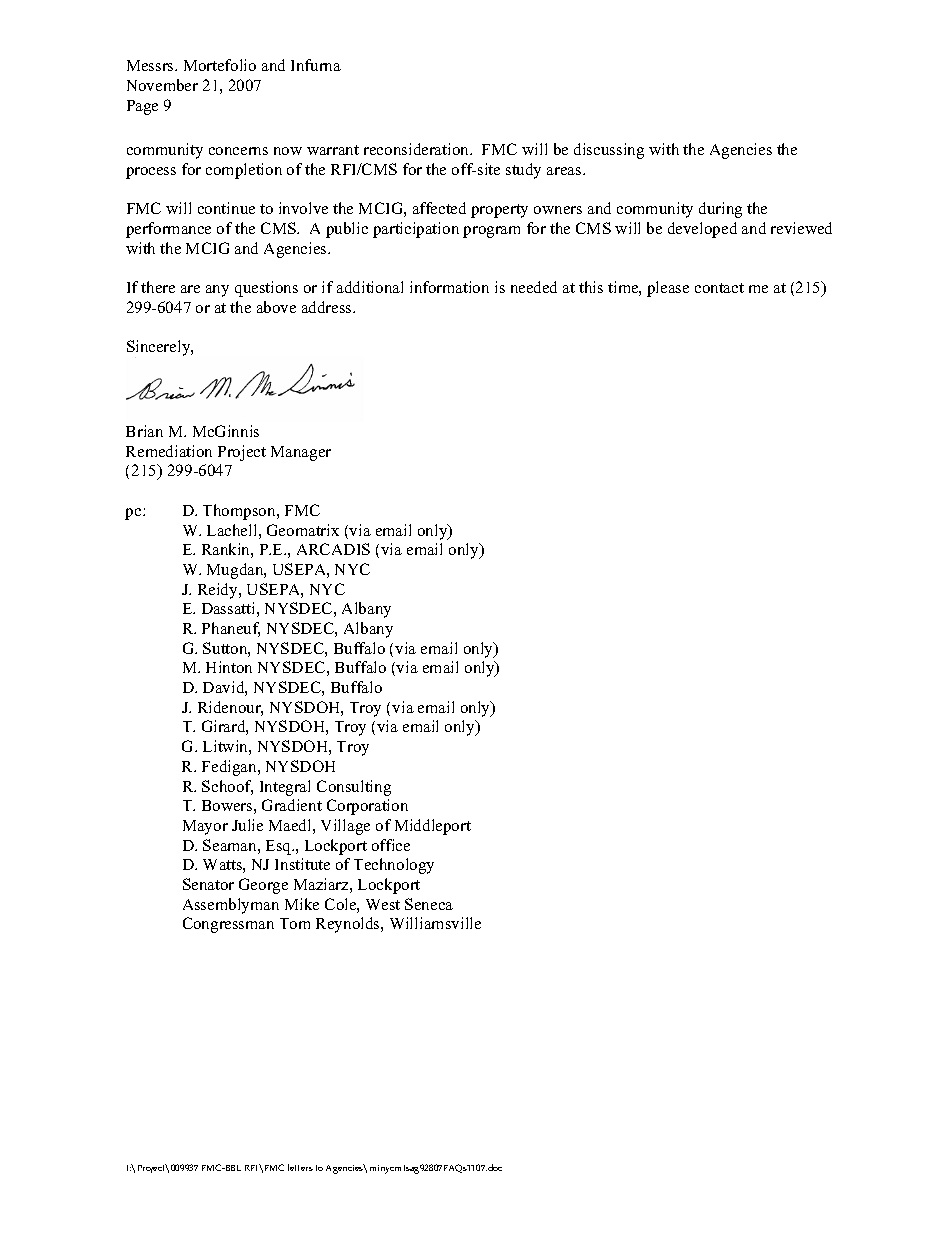 The height and width of the screenshot is (1233, 952). What do you see at coordinates (429, 904) in the screenshot?
I see `Seneca` at bounding box center [429, 904].
